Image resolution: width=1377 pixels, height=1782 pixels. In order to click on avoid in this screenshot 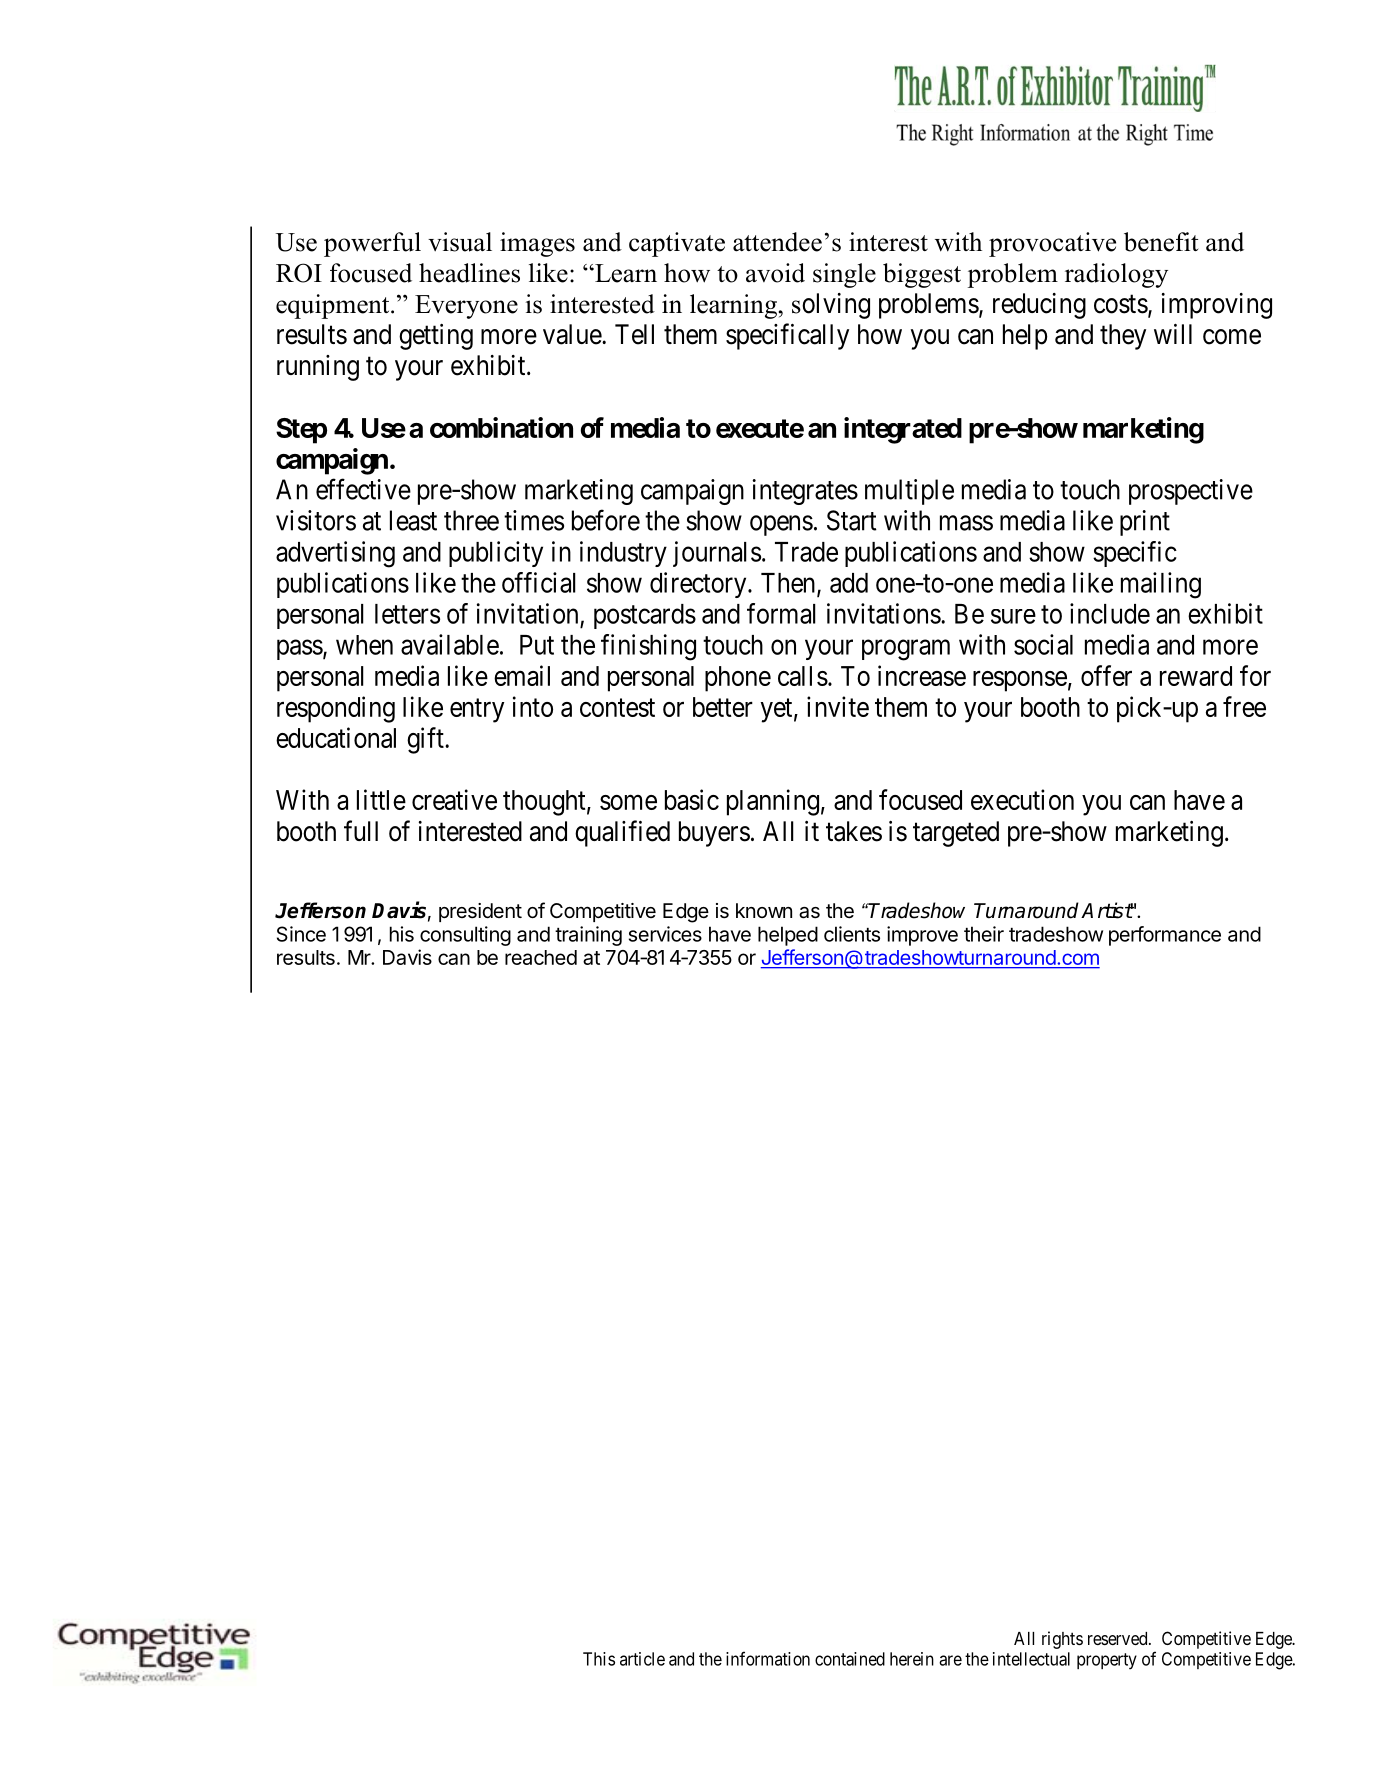, I will do `click(775, 273)`.
